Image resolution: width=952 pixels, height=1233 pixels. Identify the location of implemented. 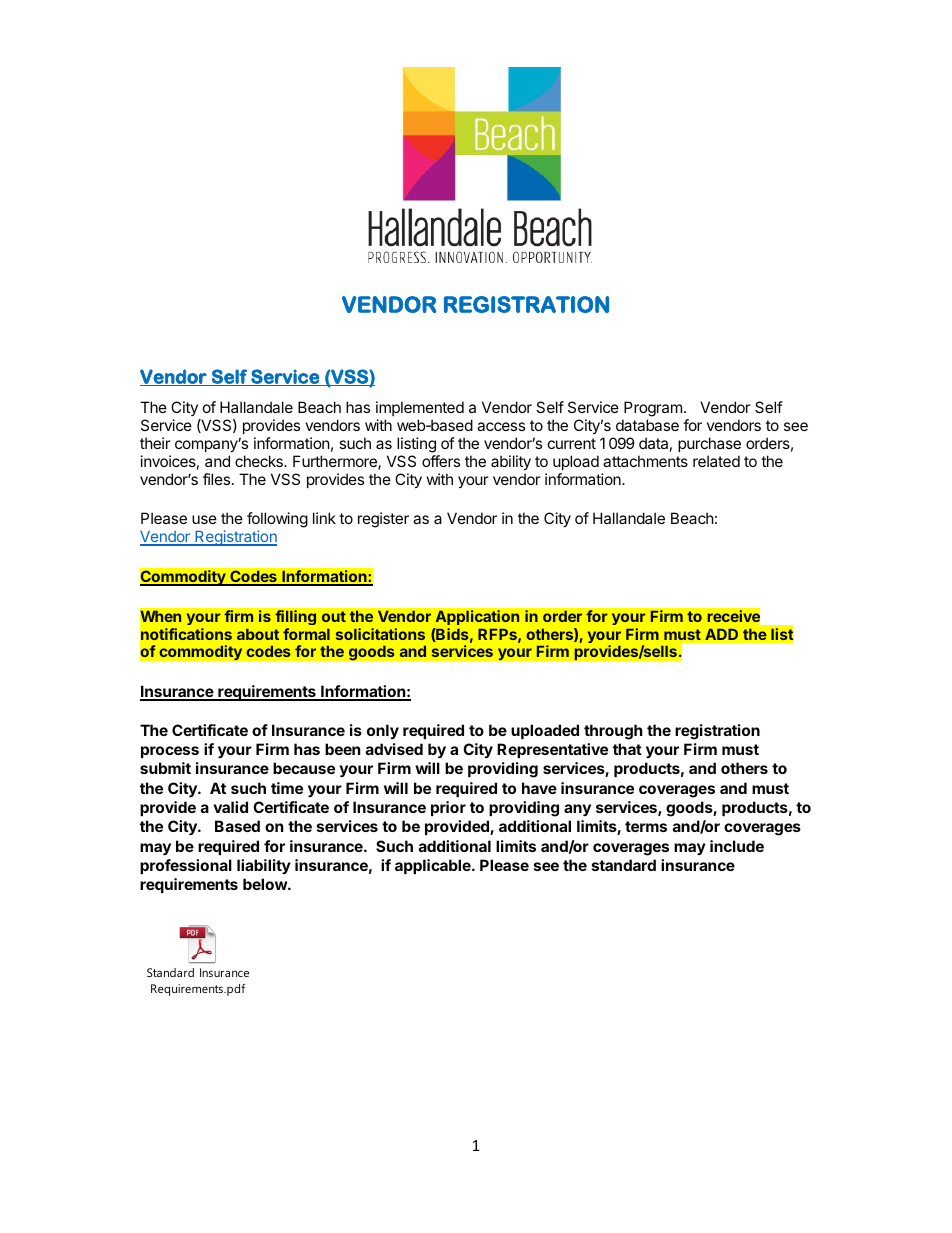
(420, 408).
